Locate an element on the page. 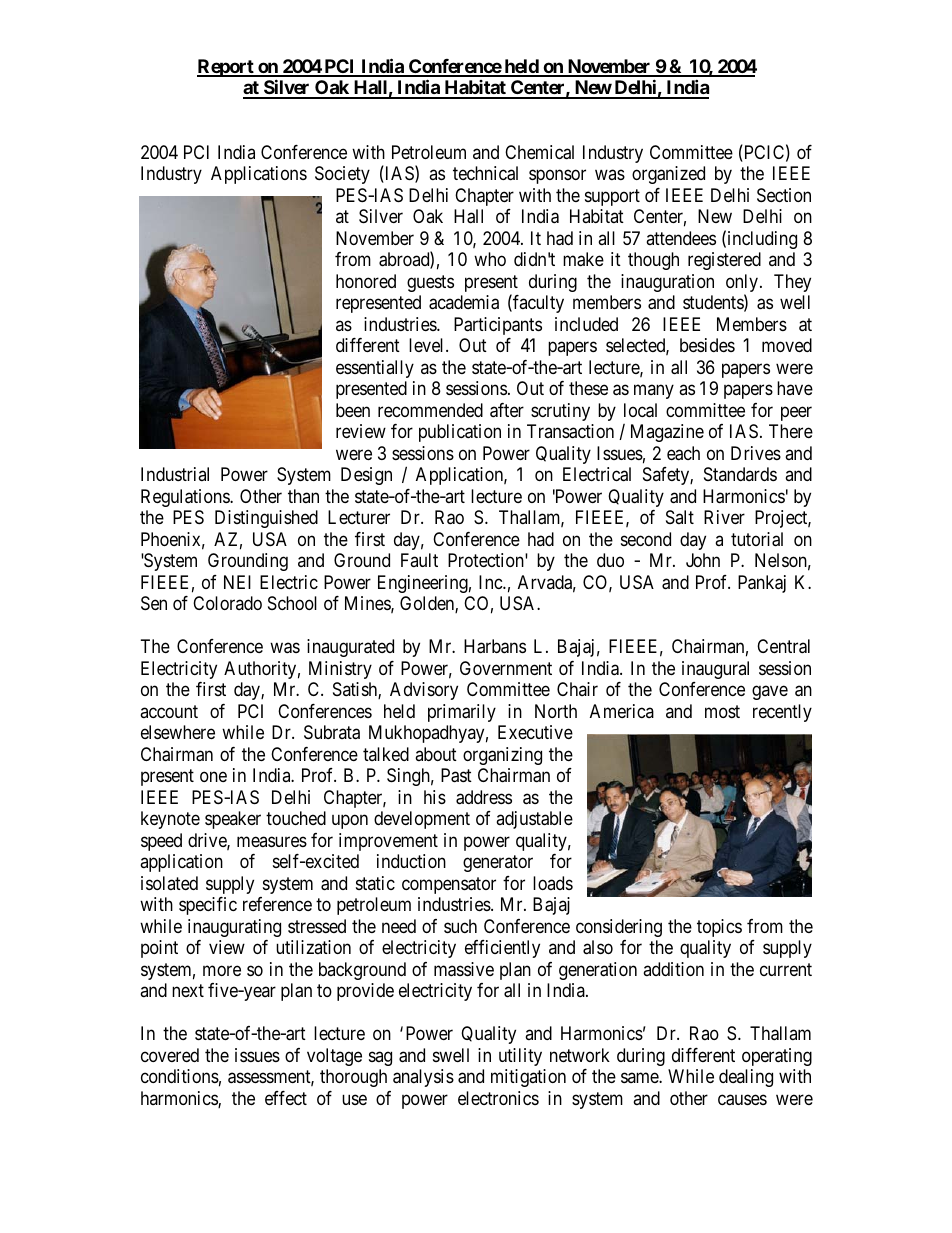 Image resolution: width=952 pixels, height=1233 pixels. effect is located at coordinates (286, 1098).
